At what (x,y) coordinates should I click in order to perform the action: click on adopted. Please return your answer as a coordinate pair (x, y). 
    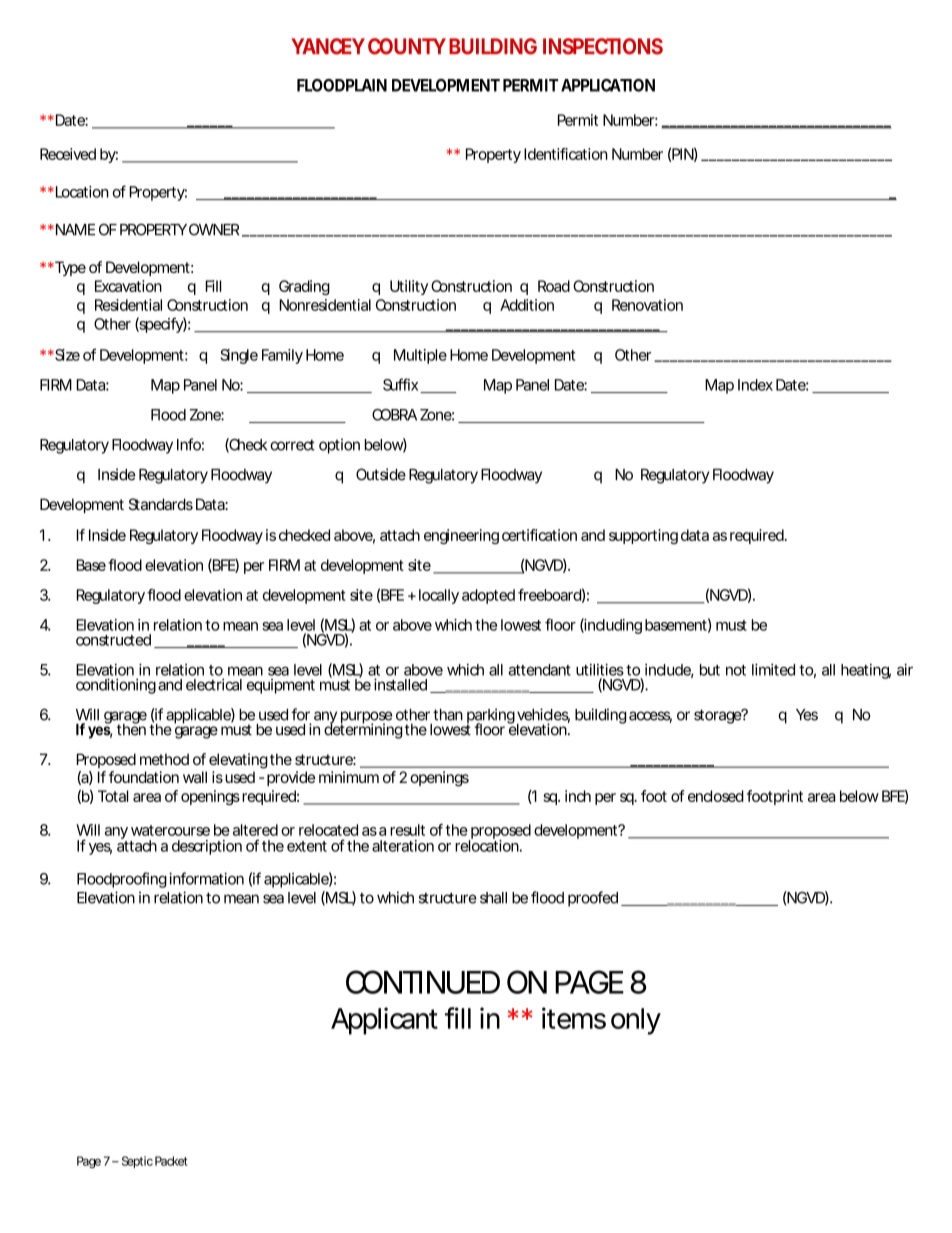
    Looking at the image, I should click on (488, 596).
